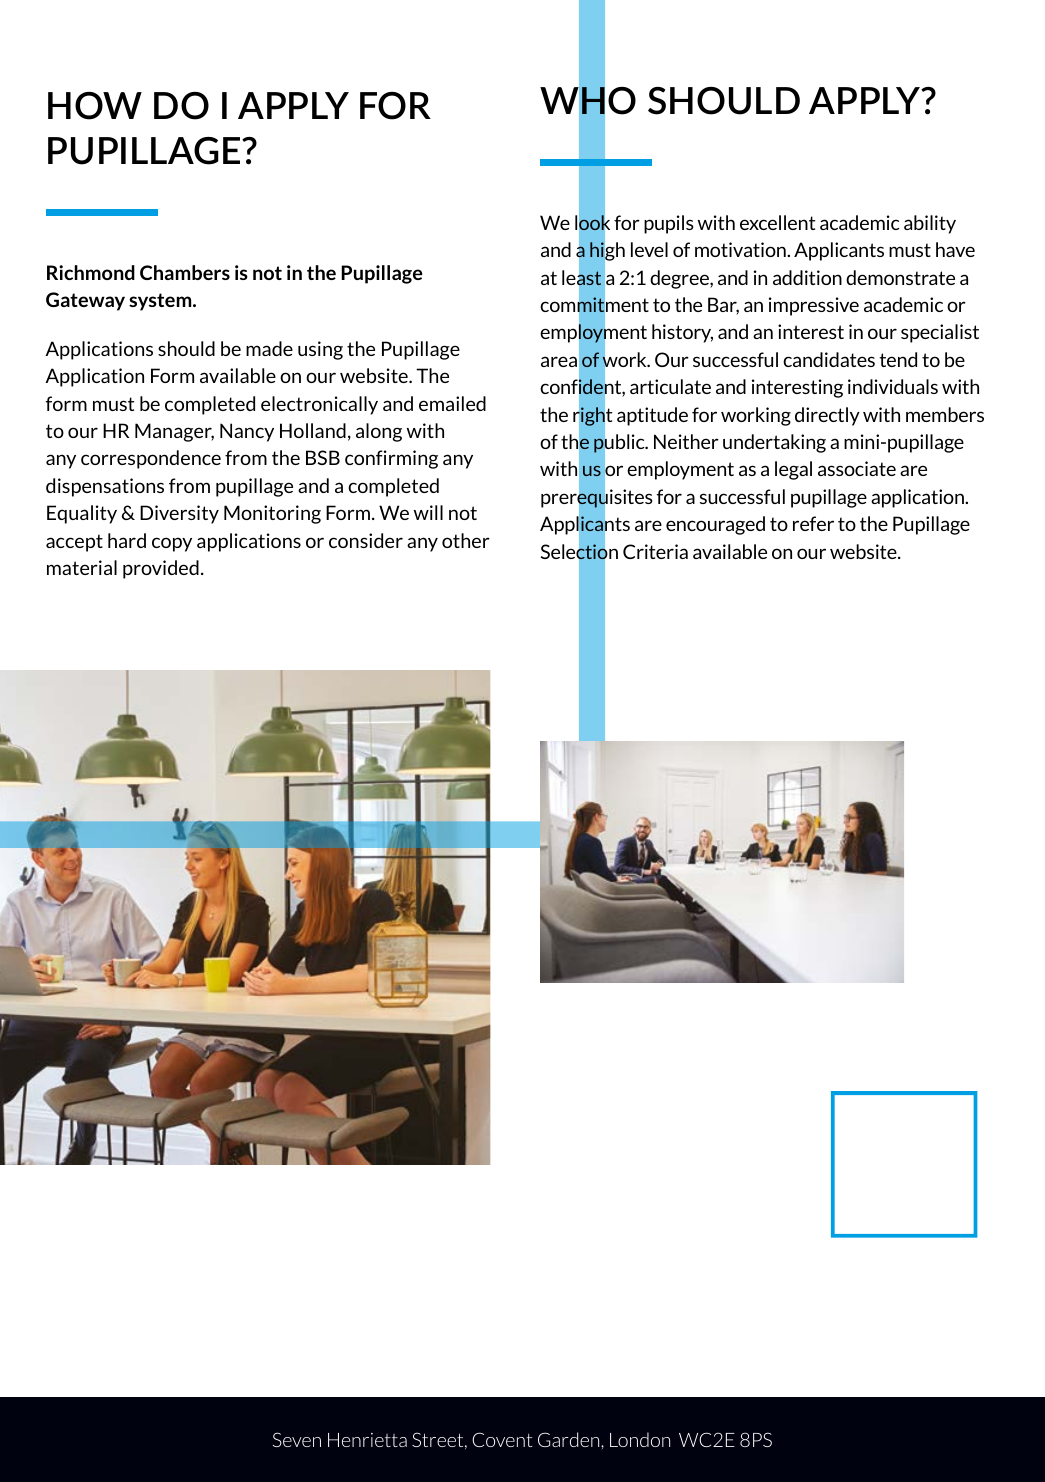 This image has width=1045, height=1482. Describe the element at coordinates (777, 222) in the image. I see `excellent` at that location.
